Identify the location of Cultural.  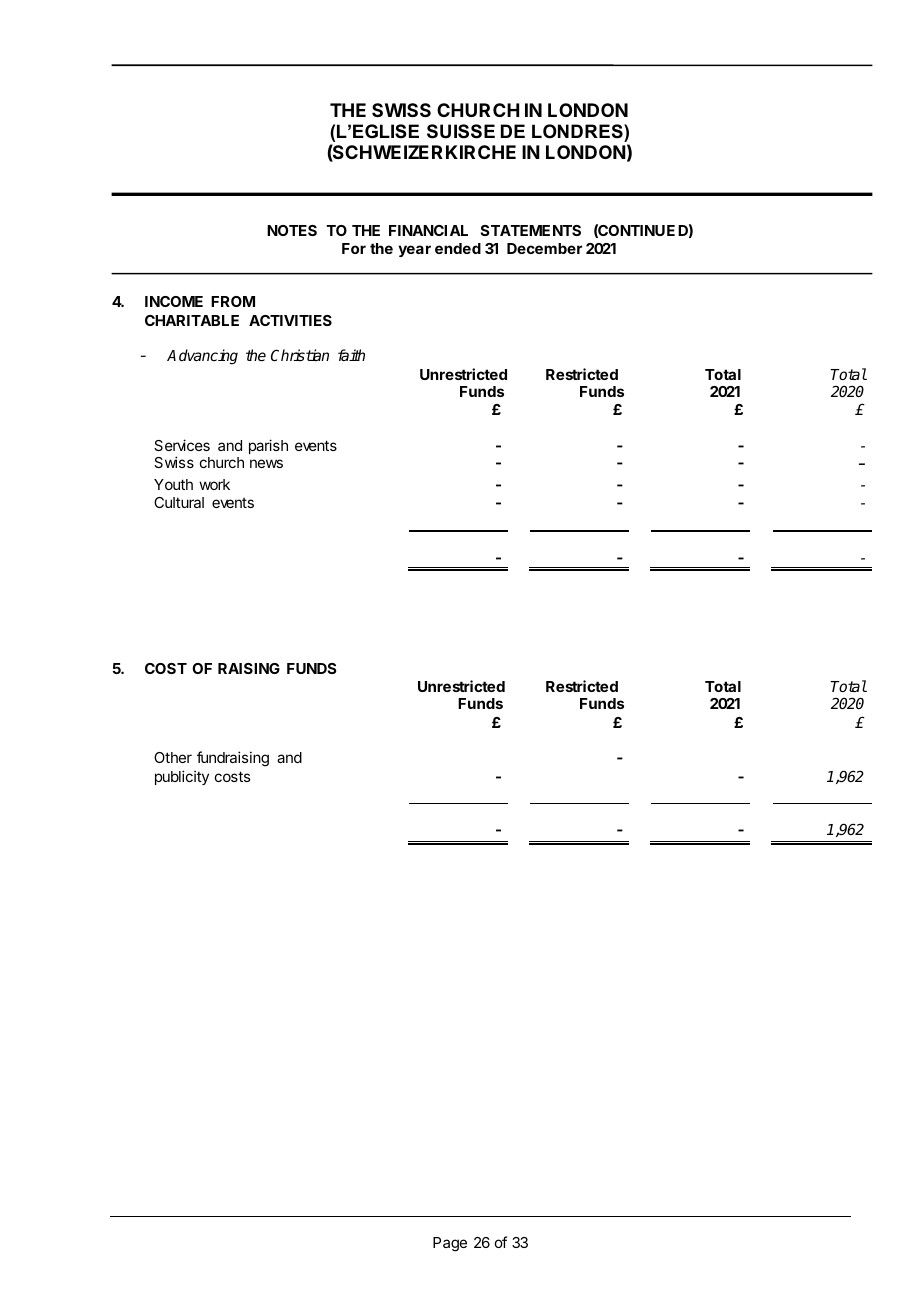
(179, 502).
